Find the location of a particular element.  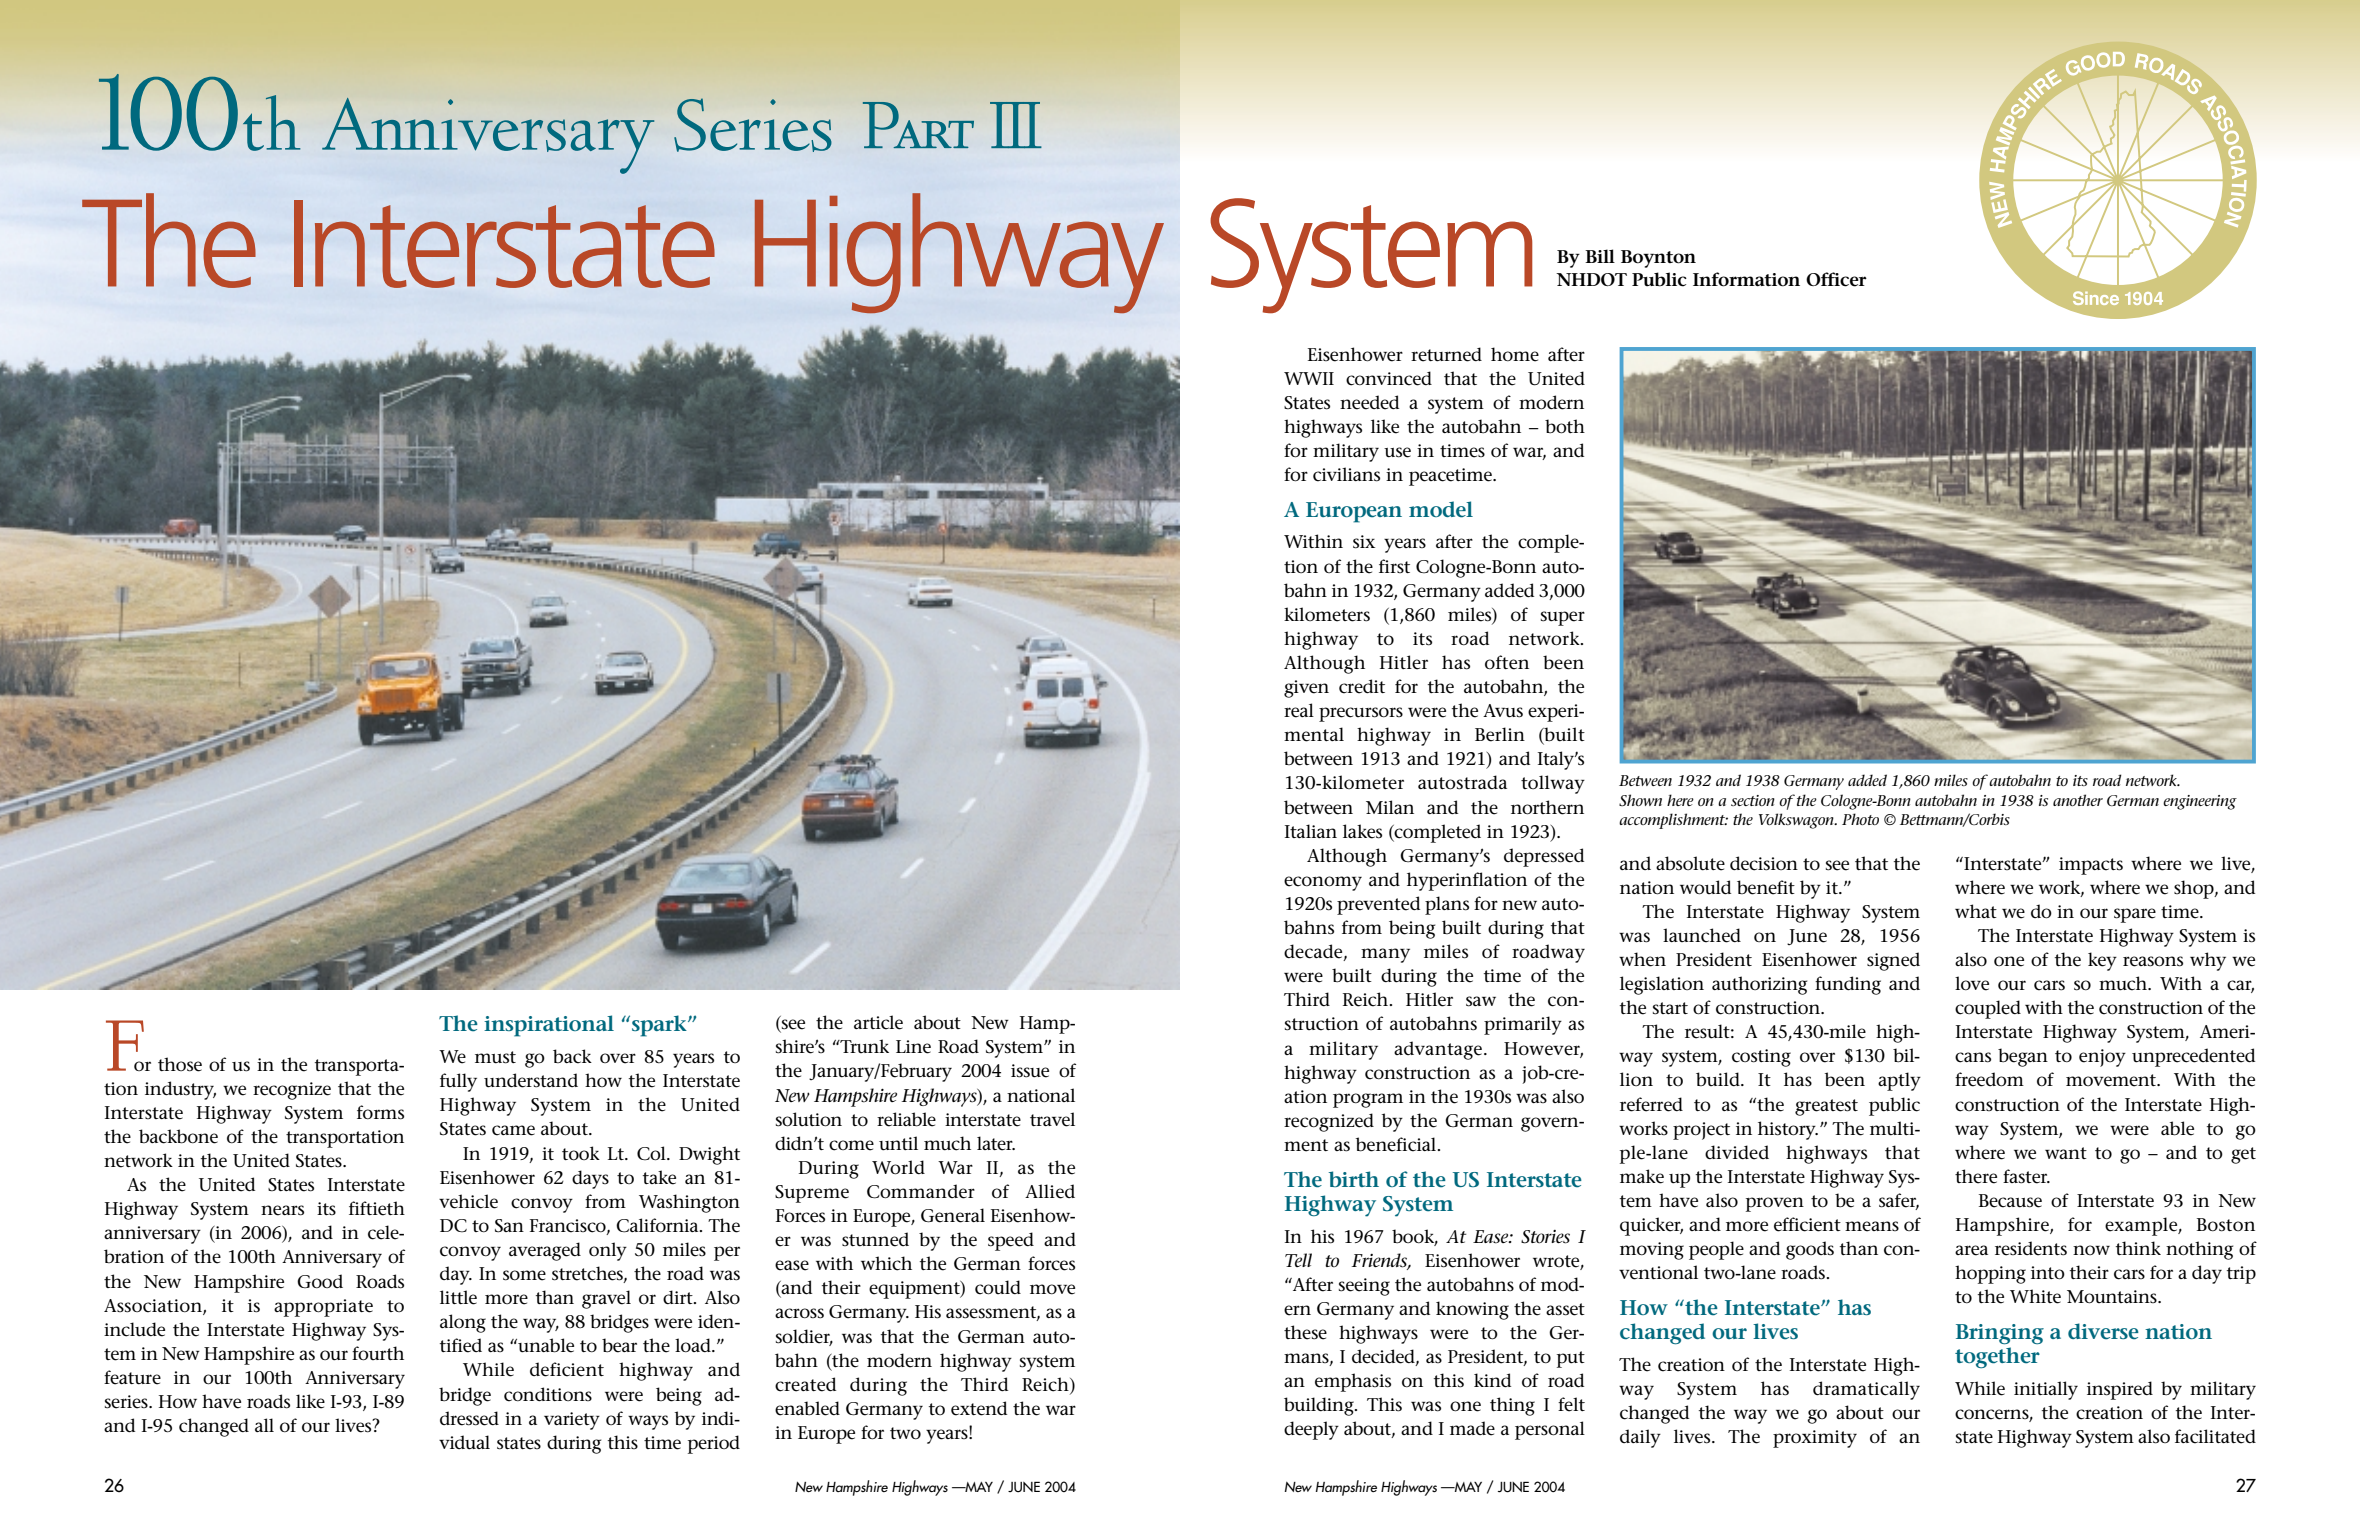

fourth is located at coordinates (378, 1353).
